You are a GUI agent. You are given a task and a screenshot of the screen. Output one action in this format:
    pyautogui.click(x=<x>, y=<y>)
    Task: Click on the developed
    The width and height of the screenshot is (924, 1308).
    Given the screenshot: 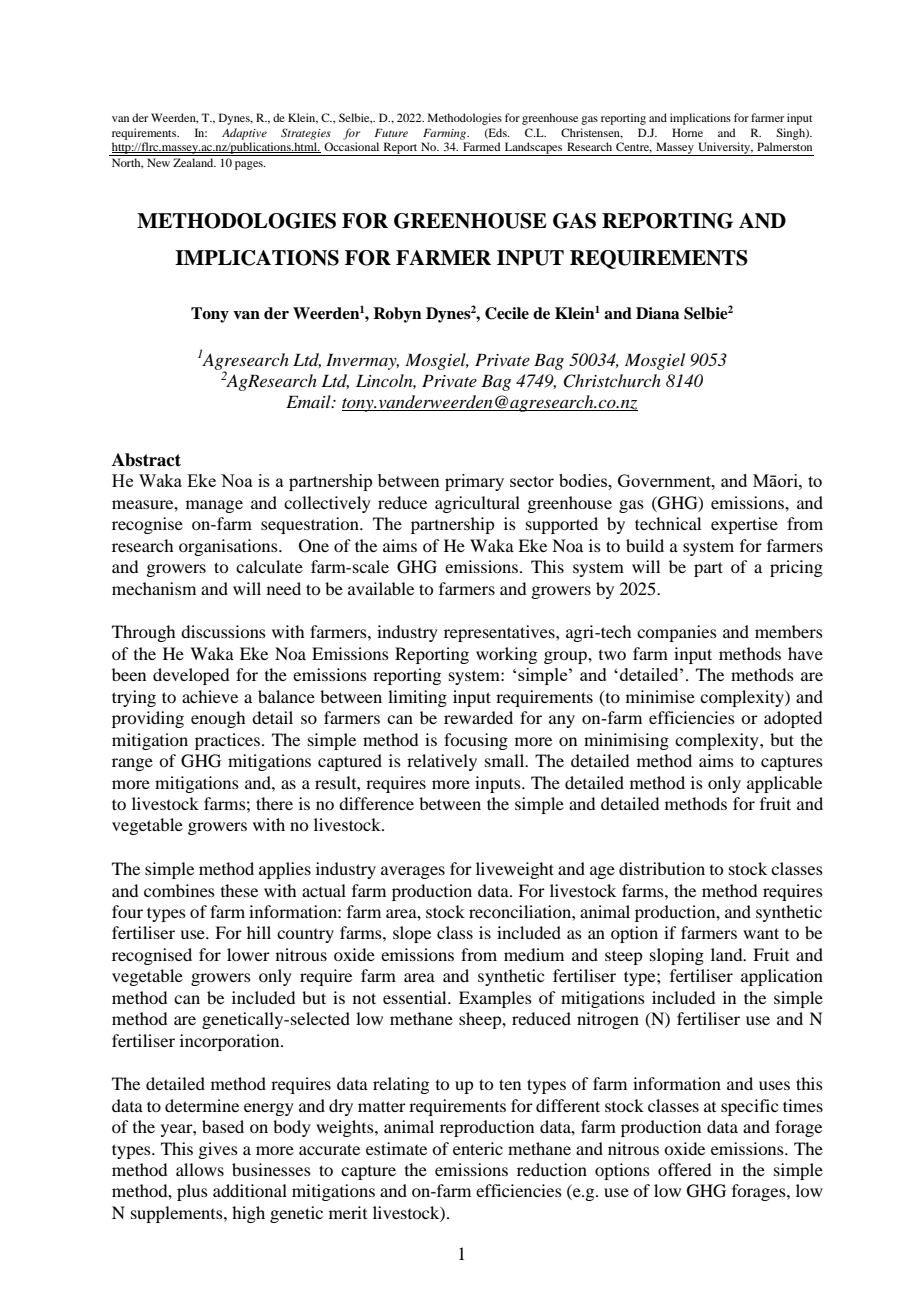 What is the action you would take?
    pyautogui.click(x=191, y=676)
